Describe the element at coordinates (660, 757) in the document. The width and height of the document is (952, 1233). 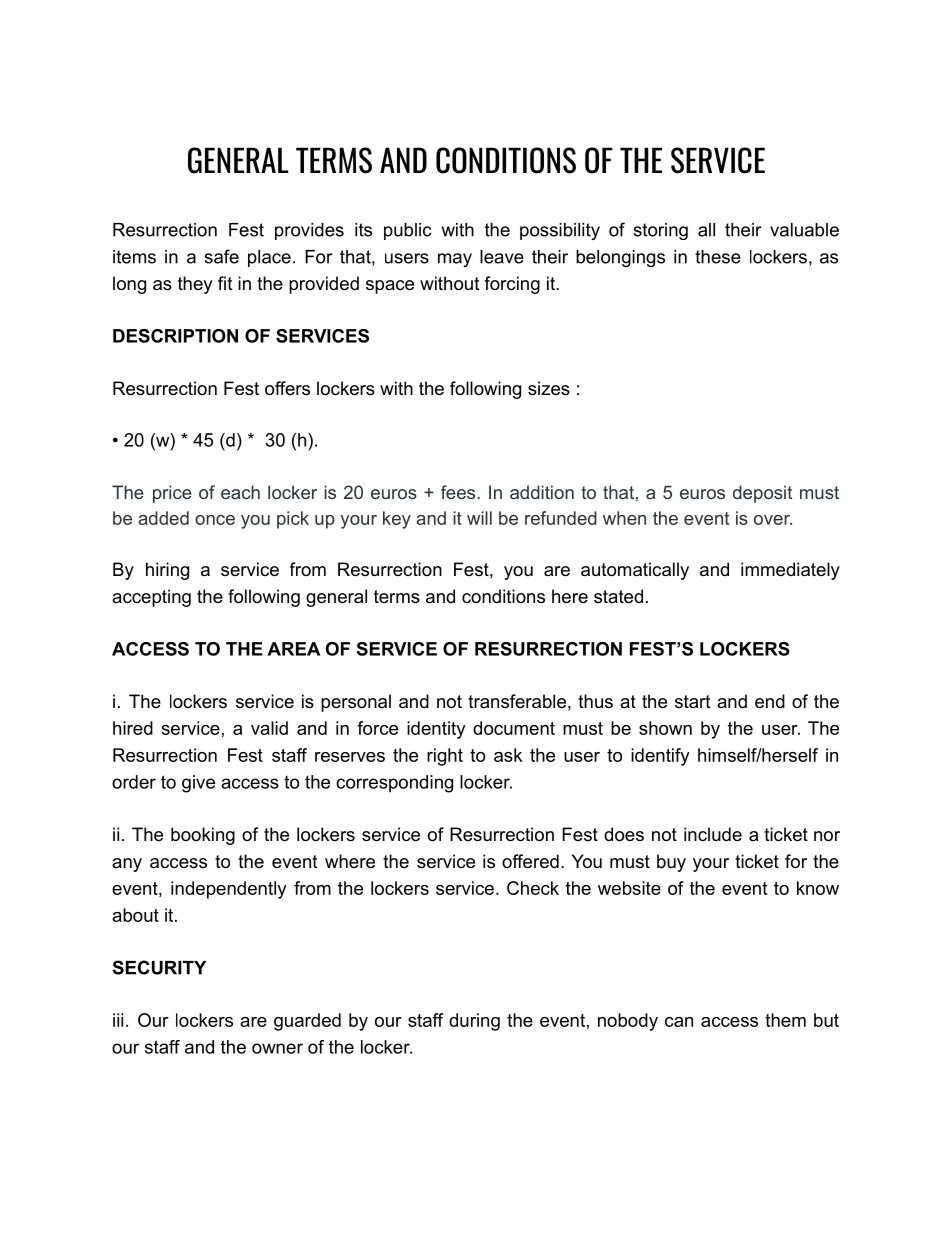
I see `identify` at that location.
